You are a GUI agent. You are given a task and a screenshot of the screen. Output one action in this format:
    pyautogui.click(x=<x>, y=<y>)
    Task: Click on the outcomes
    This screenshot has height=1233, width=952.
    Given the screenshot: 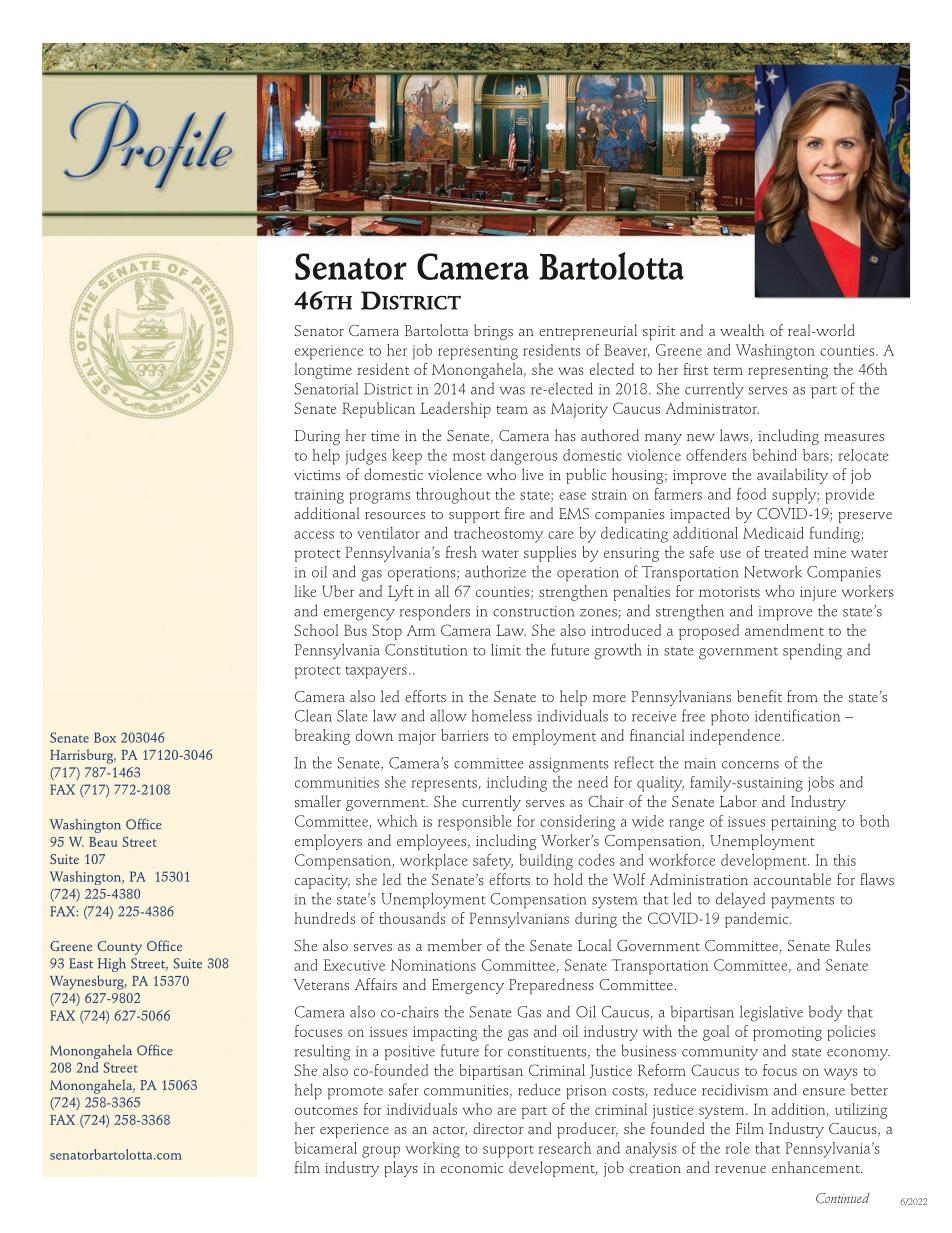 What is the action you would take?
    pyautogui.click(x=326, y=1110)
